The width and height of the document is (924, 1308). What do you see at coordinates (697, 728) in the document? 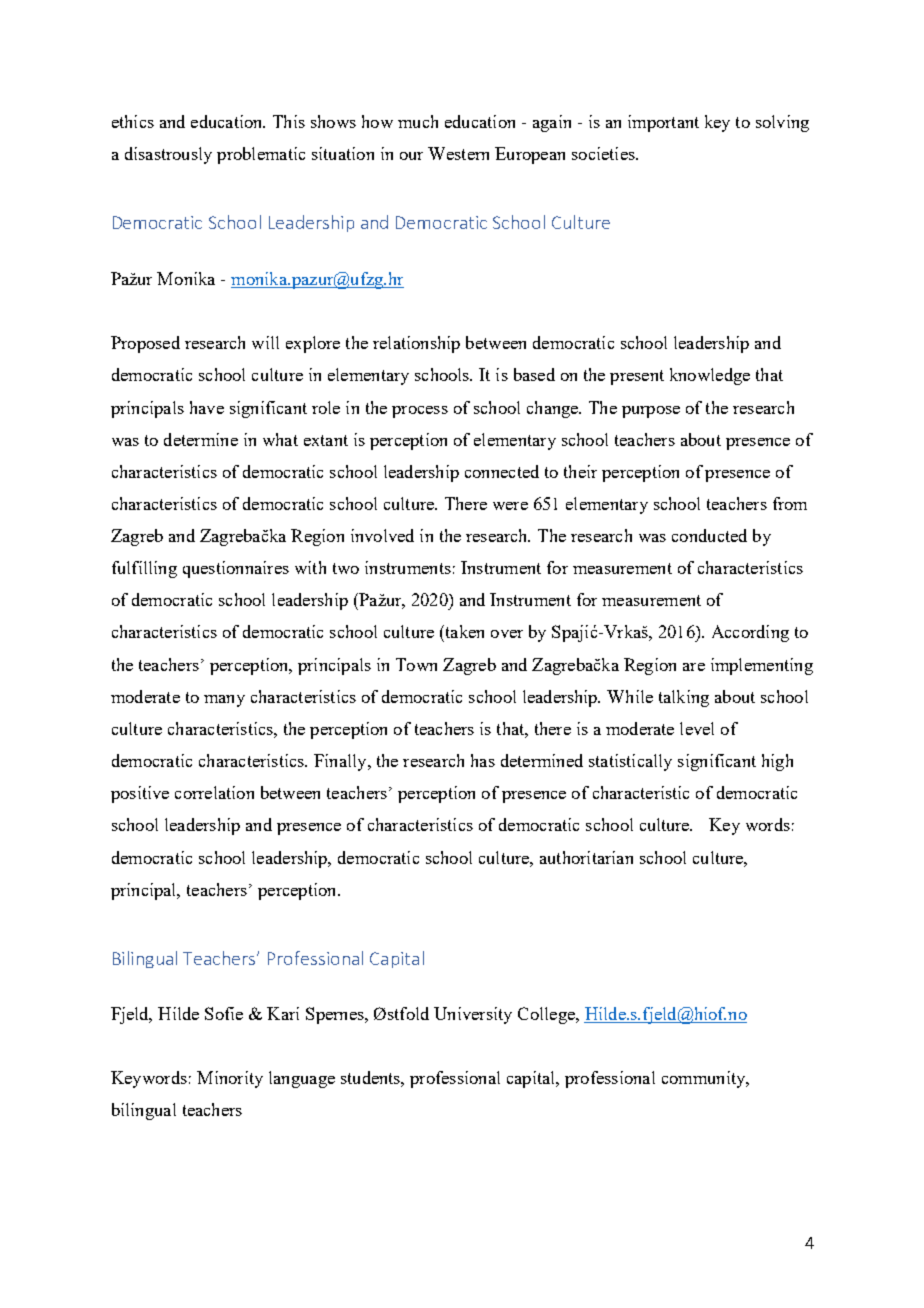
I see `level` at bounding box center [697, 728].
